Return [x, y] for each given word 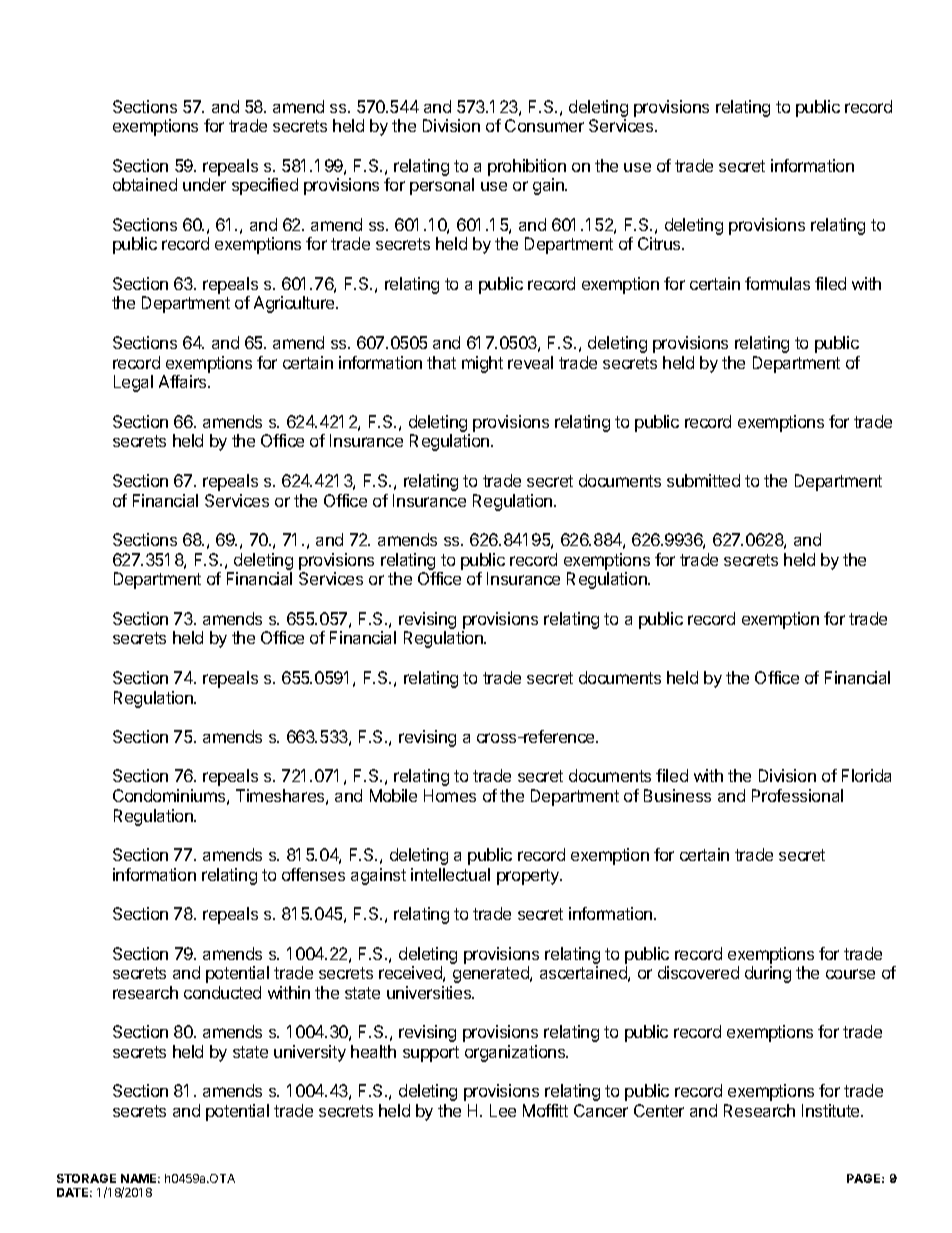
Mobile [393, 795]
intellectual [450, 874]
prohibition [527, 167]
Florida [866, 775]
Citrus [660, 243]
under [204, 184]
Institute [832, 1110]
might [482, 364]
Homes [450, 795]
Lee [503, 1110]
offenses [313, 874]
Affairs [184, 381]
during [768, 974]
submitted [703, 480]
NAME [140, 1178]
